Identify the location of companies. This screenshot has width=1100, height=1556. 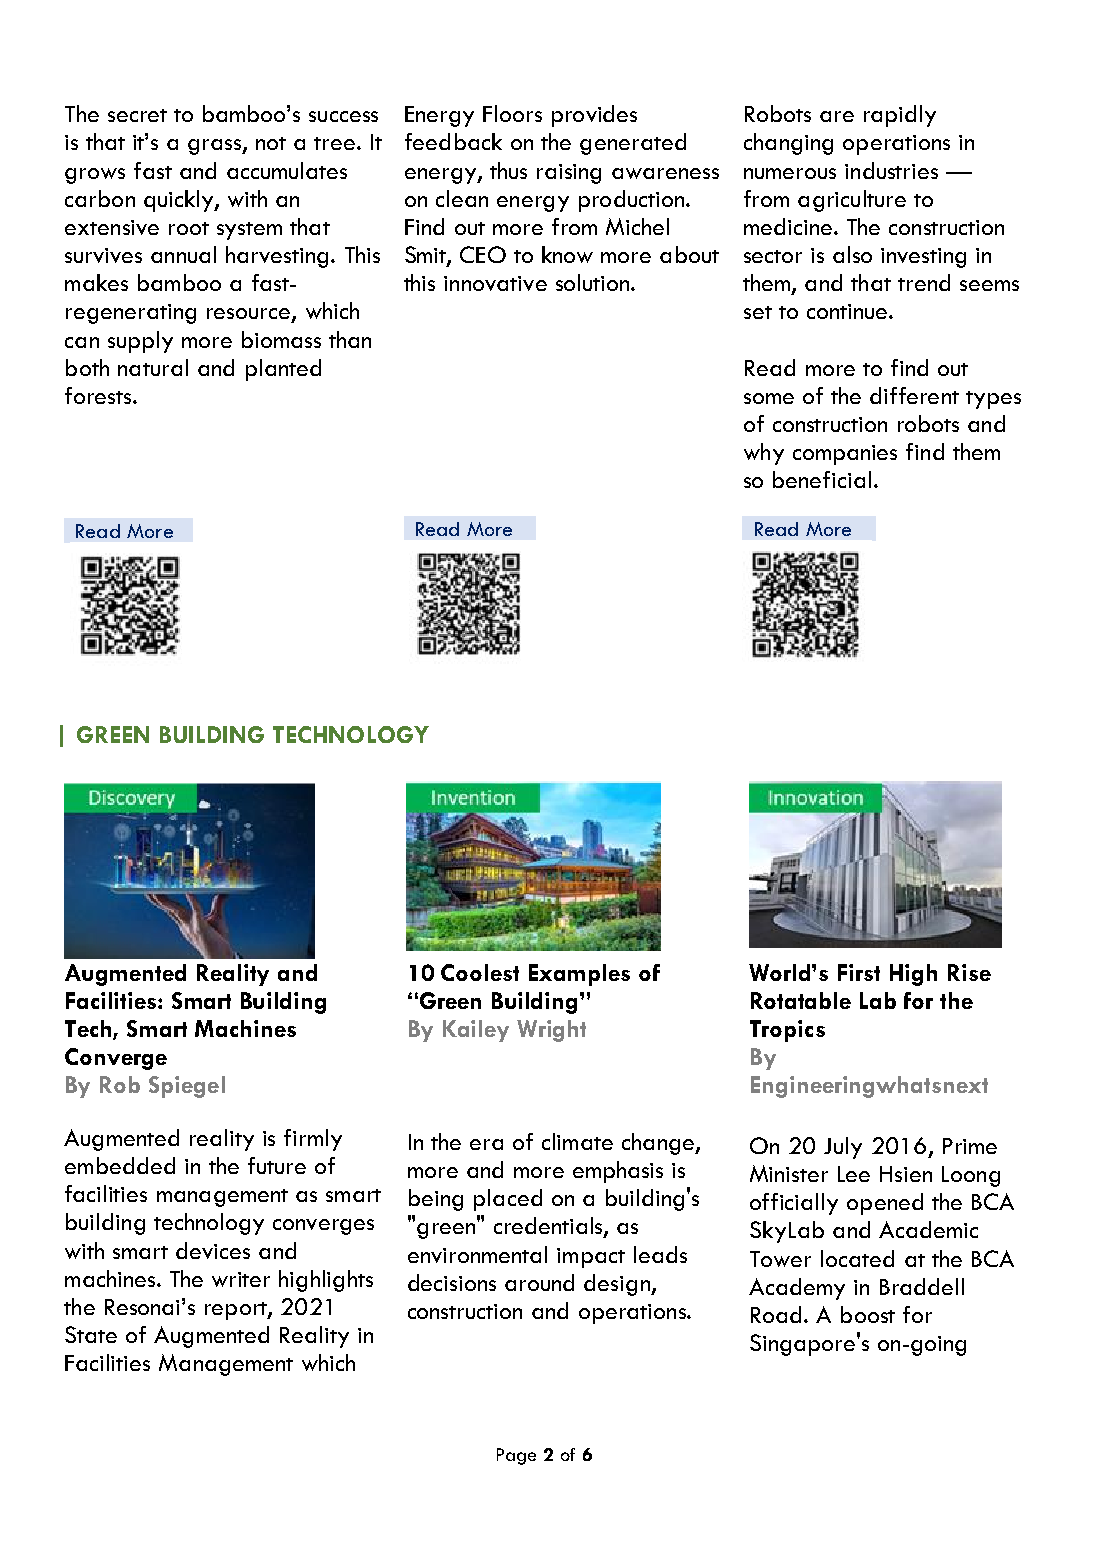
(845, 455).
